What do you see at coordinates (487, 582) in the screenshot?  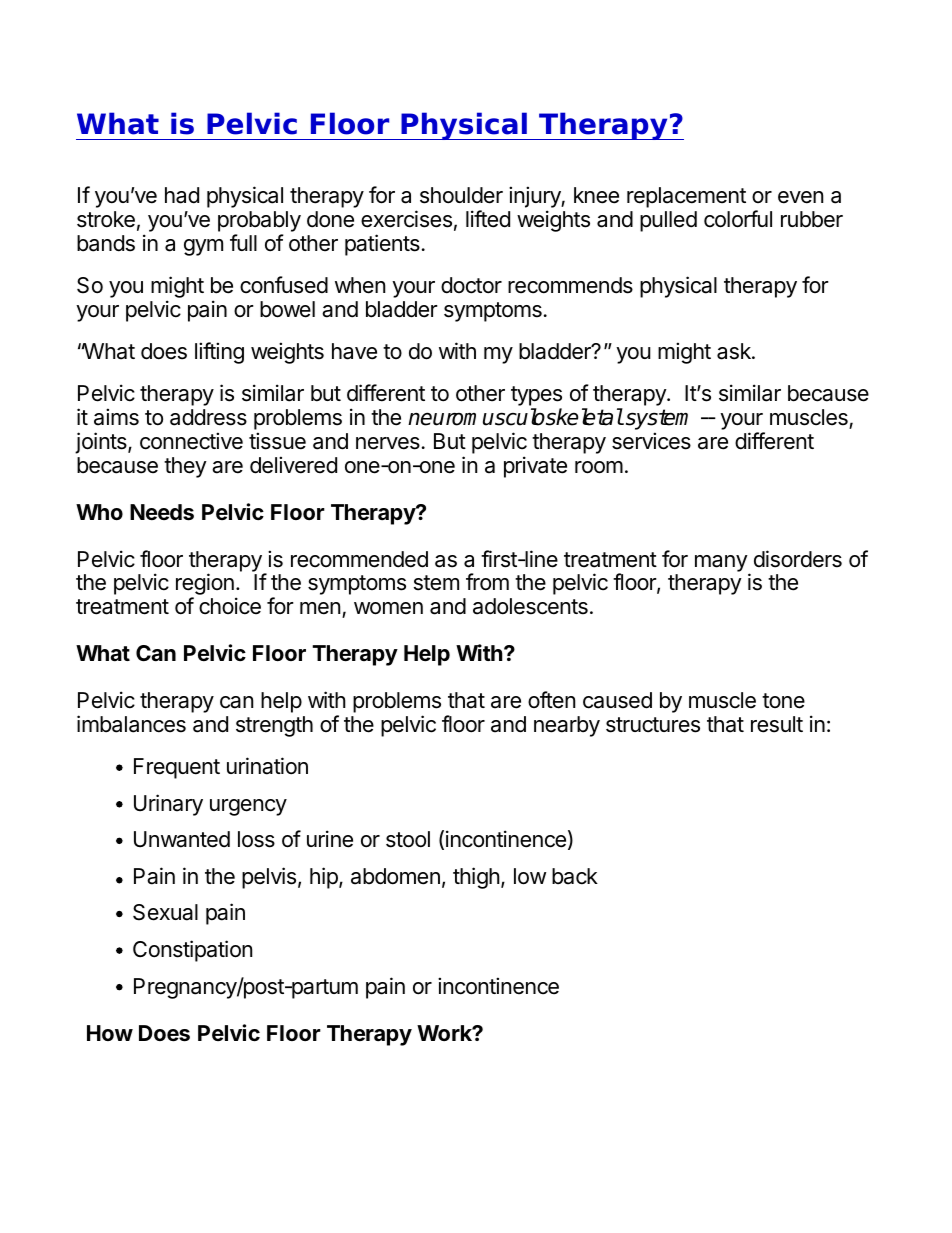 I see `from` at bounding box center [487, 582].
